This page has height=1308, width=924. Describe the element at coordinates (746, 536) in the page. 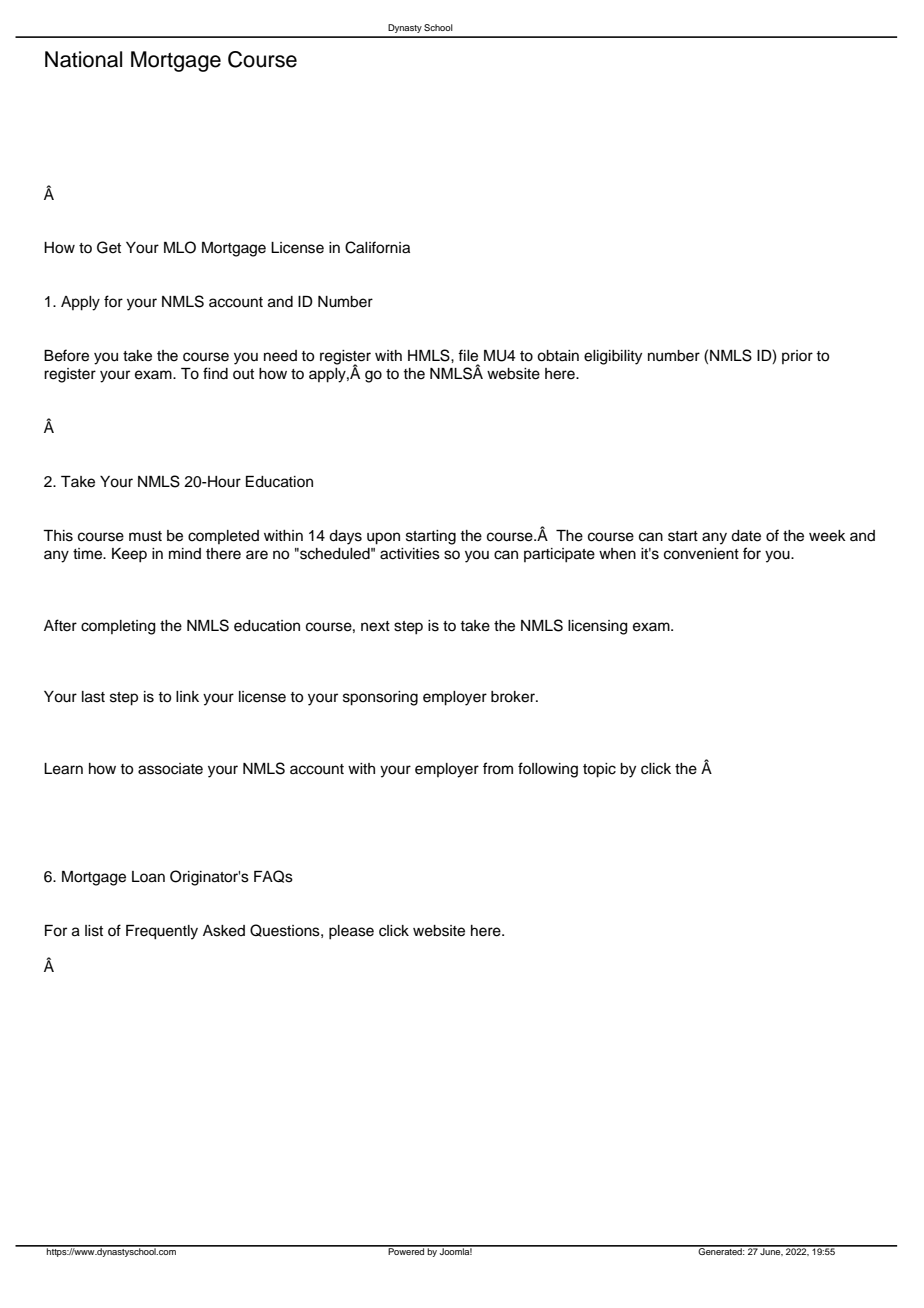

I see `date` at that location.
